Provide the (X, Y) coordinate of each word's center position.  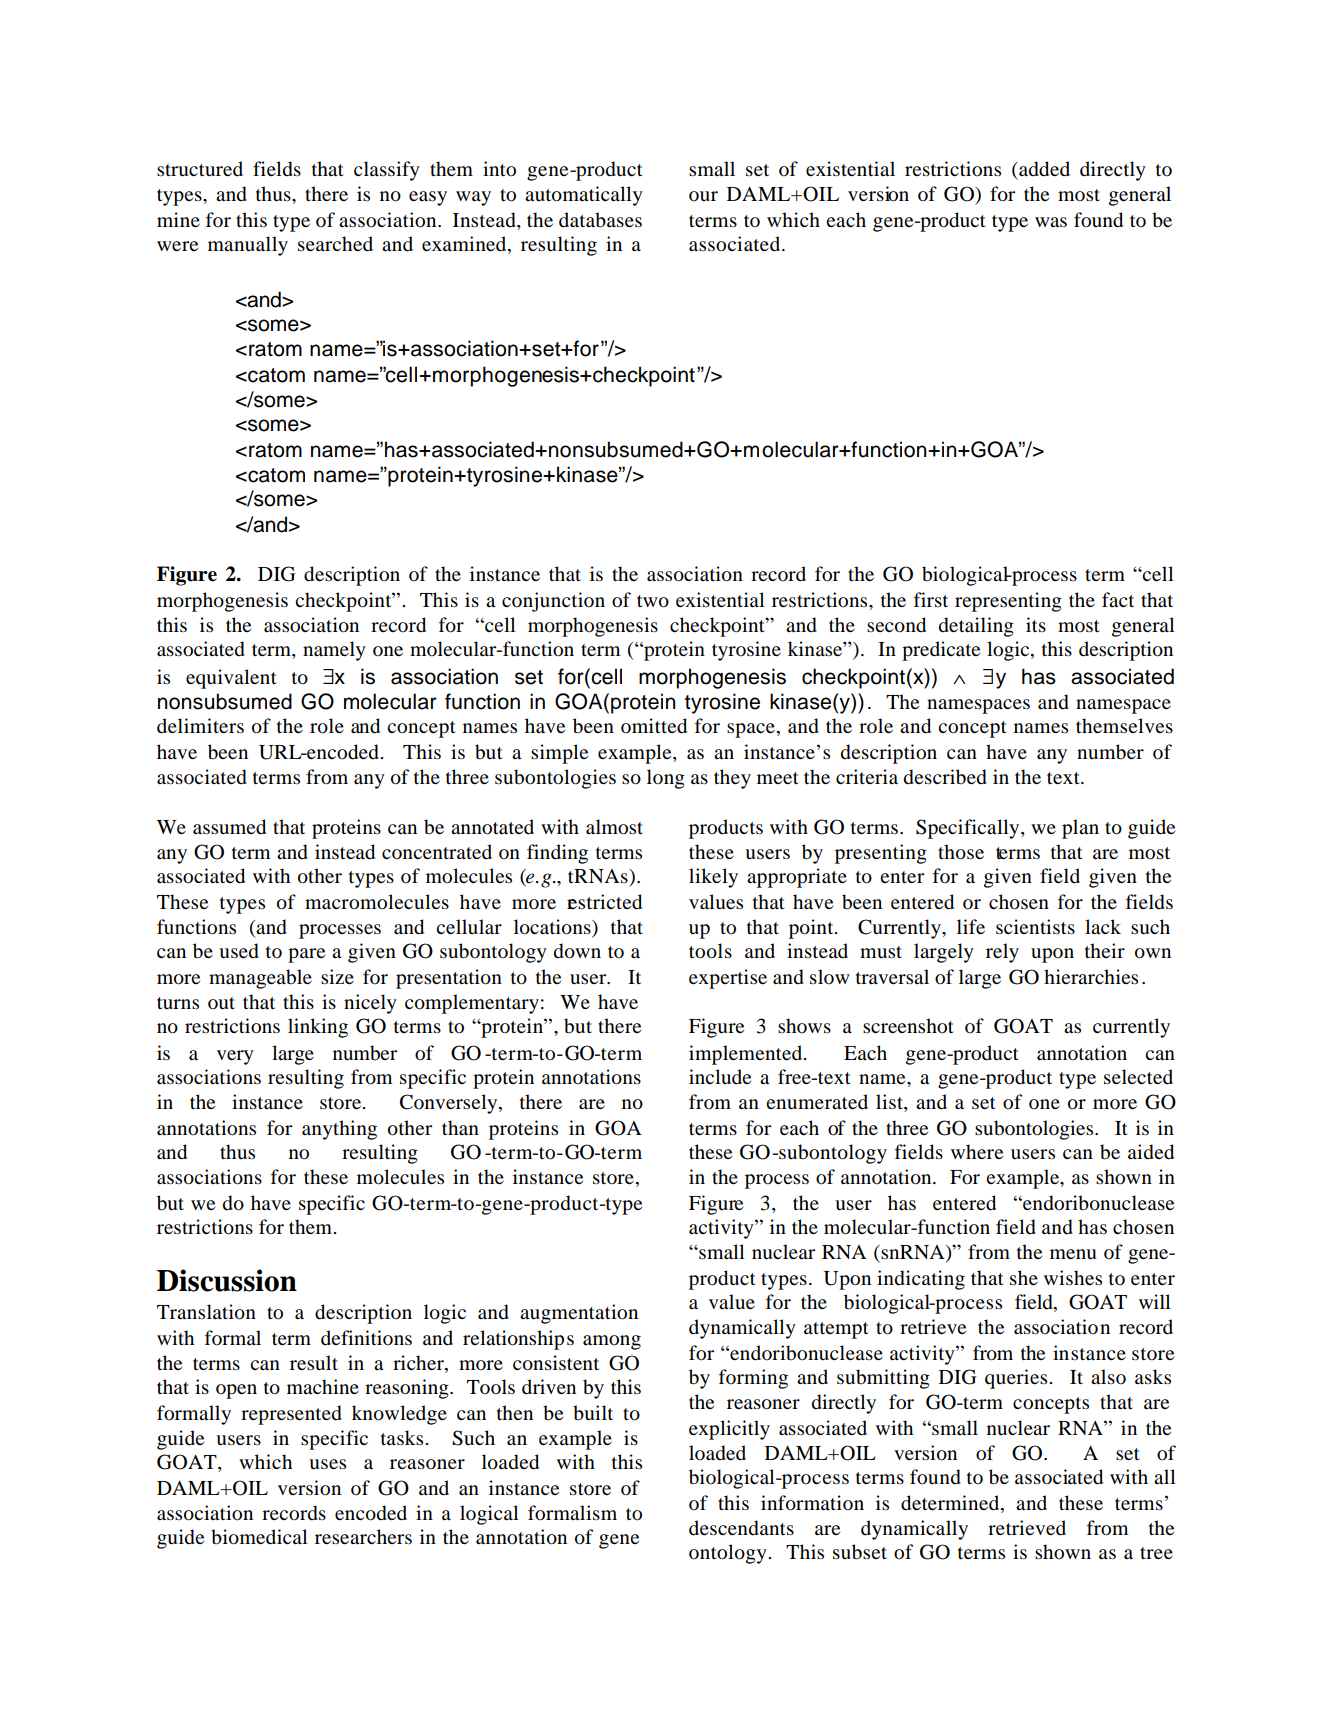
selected (1138, 1076)
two (653, 601)
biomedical (259, 1537)
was (1051, 222)
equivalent (231, 679)
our (703, 196)
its (1036, 624)
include (720, 1076)
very (235, 1057)
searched (335, 243)
